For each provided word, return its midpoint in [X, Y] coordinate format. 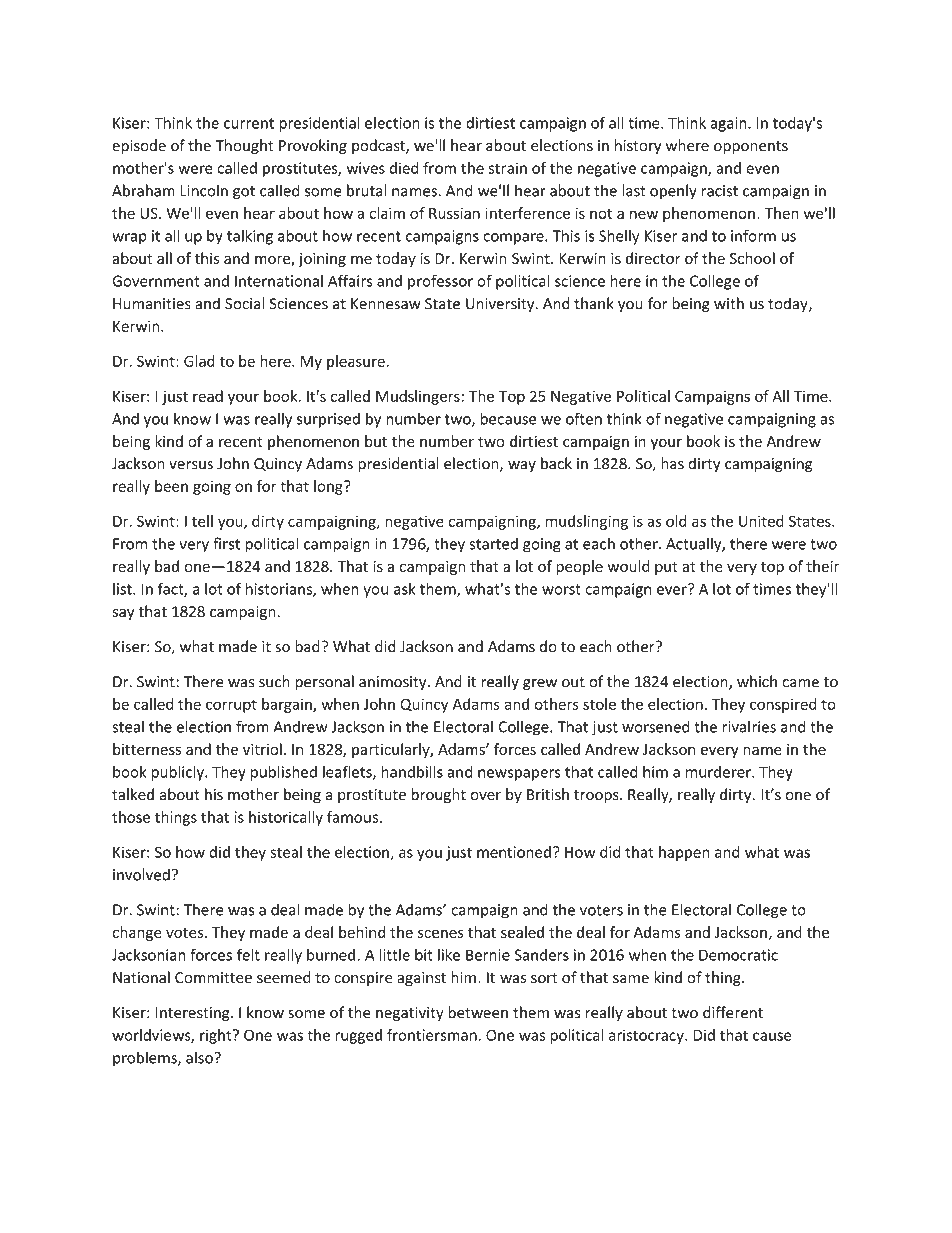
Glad [199, 361]
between [478, 1012]
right [217, 1036]
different [733, 1012]
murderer [719, 772]
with [729, 303]
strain [507, 168]
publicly [178, 773]
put [666, 568]
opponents [751, 147]
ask [405, 589]
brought [438, 795]
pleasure [357, 362]
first [226, 543]
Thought [244, 146]
